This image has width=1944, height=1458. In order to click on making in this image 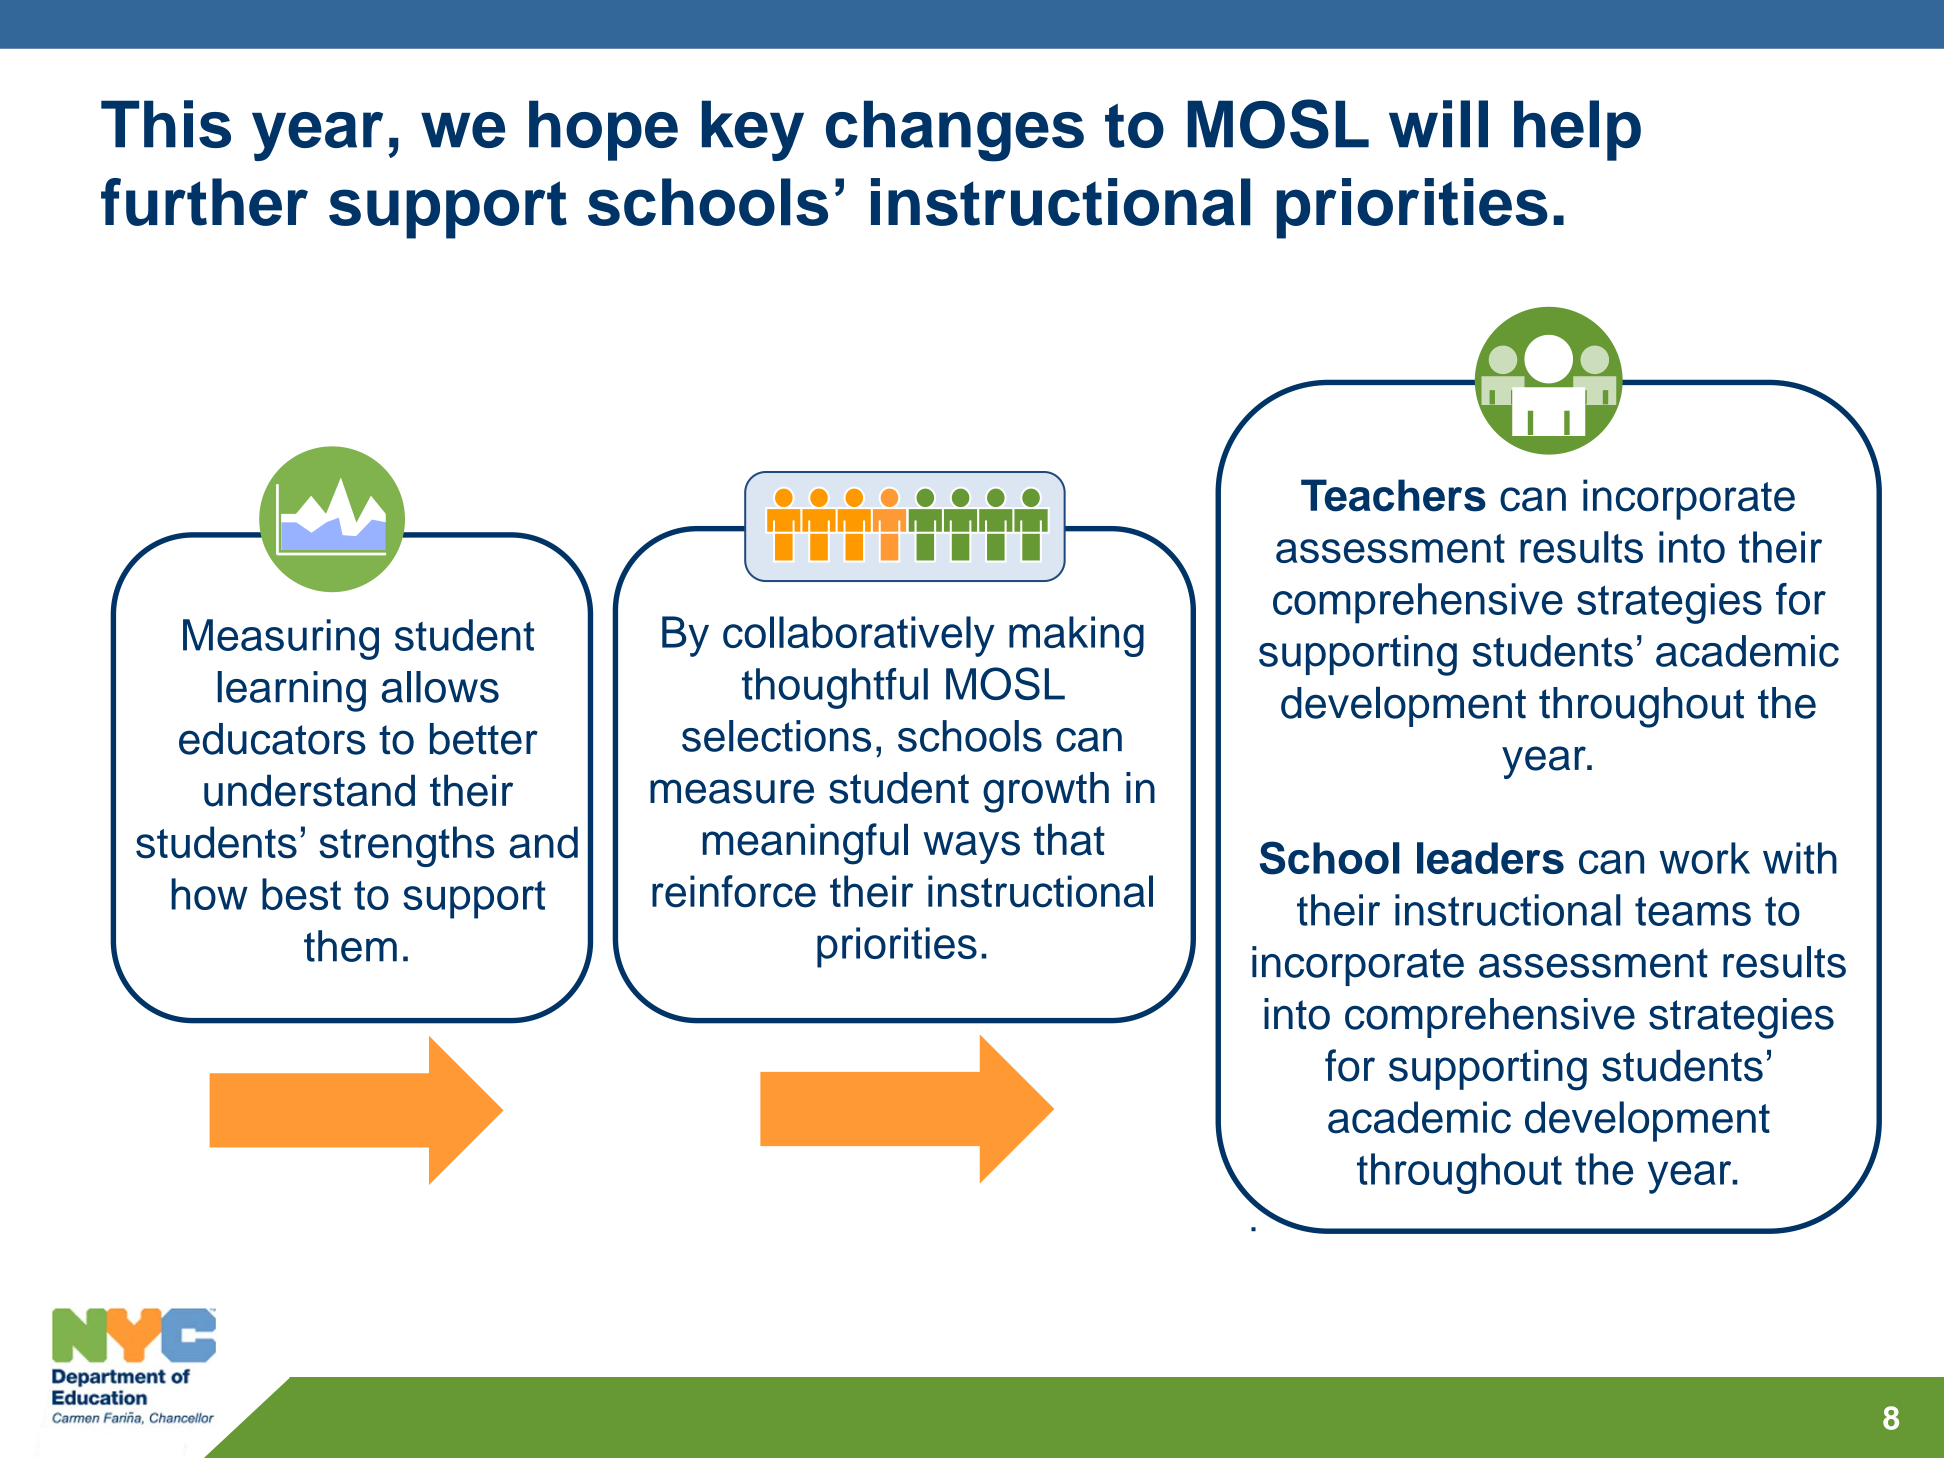, I will do `click(1076, 636)`.
